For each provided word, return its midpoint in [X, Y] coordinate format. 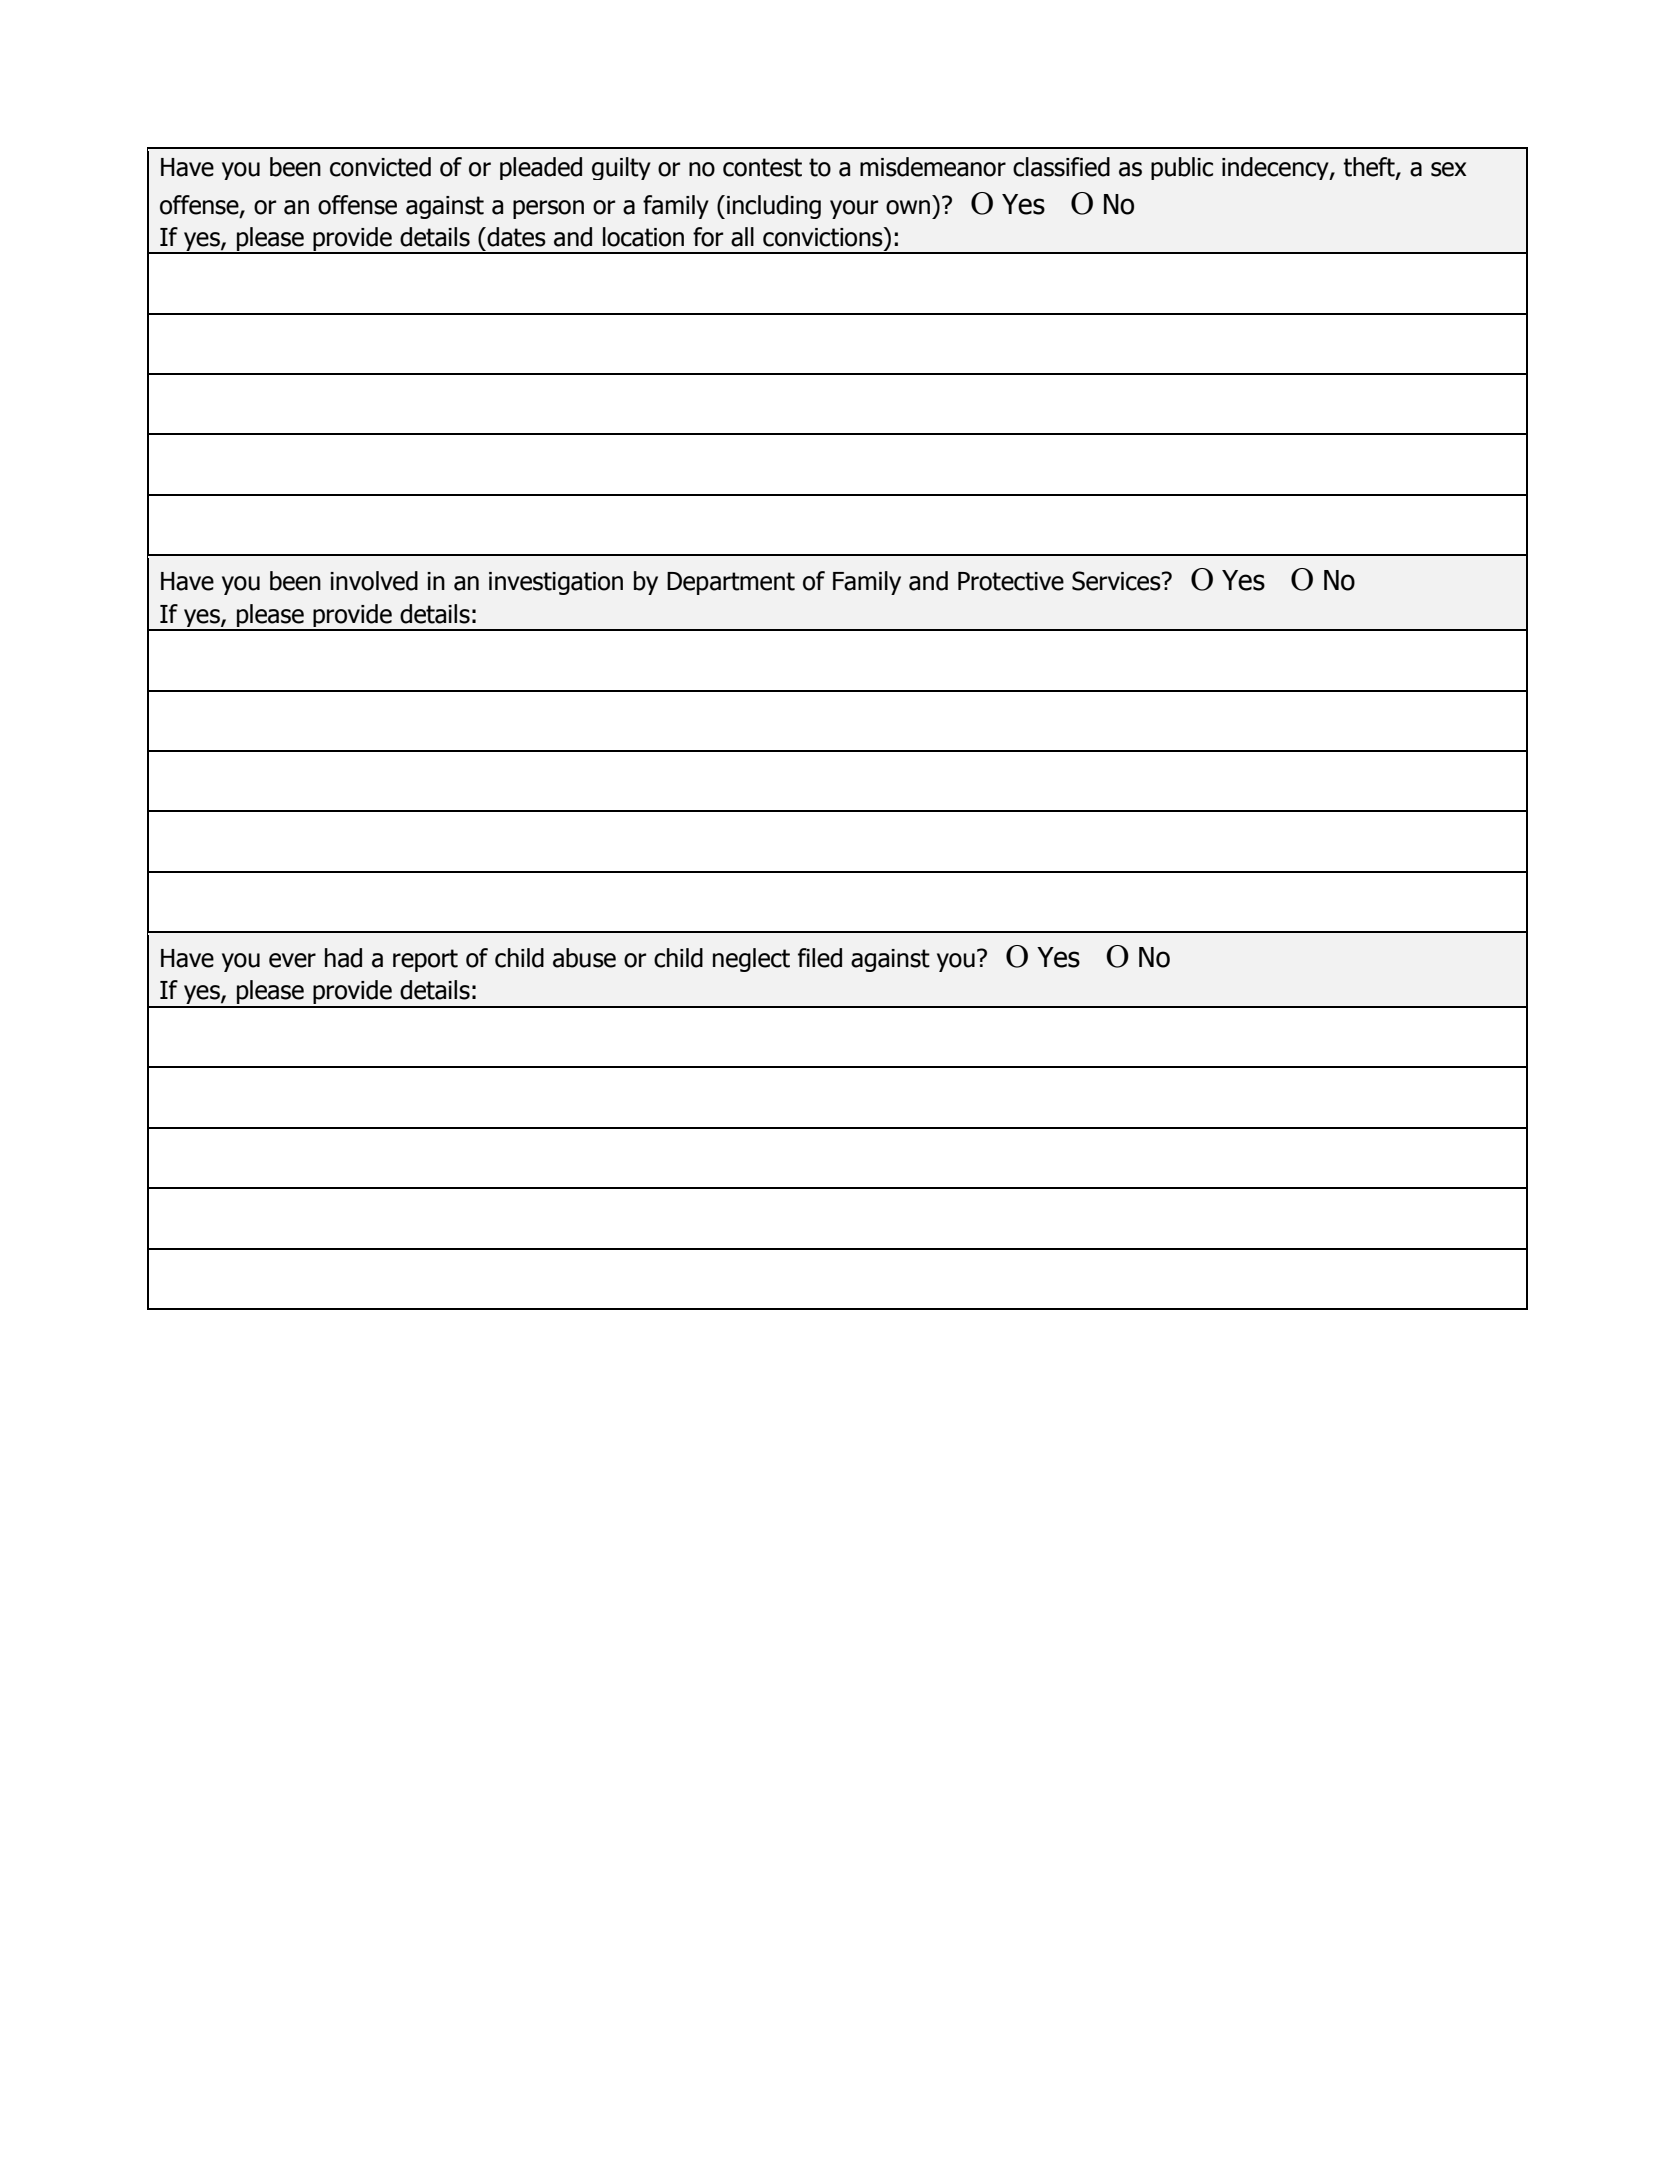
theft [1370, 167]
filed [820, 958]
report [425, 960]
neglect [751, 960]
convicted [380, 167]
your [854, 209]
